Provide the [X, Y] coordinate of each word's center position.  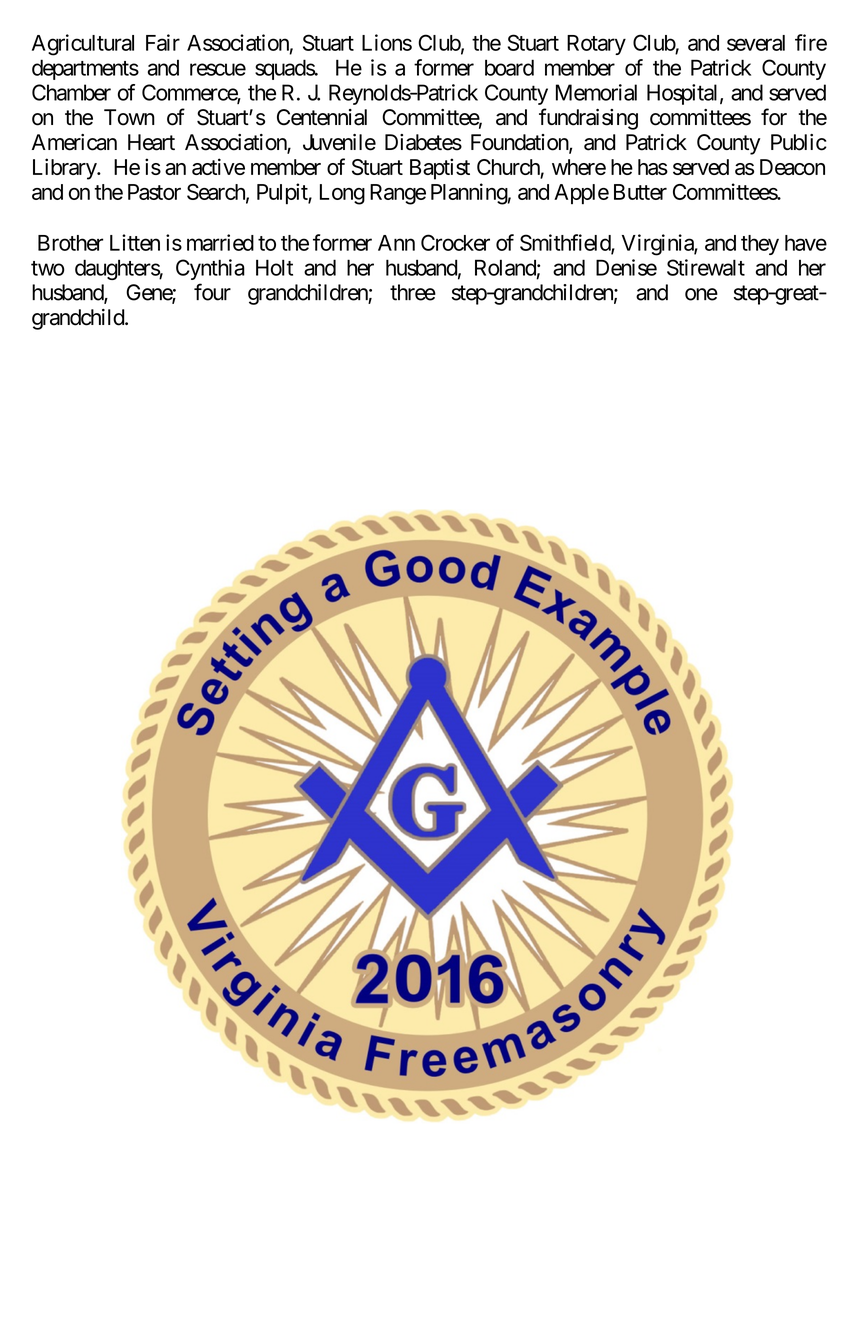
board [509, 67]
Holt [274, 267]
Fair [163, 42]
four [212, 292]
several [756, 43]
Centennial [322, 117]
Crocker [455, 242]
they [760, 245]
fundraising [588, 119]
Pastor [154, 192]
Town [129, 117]
